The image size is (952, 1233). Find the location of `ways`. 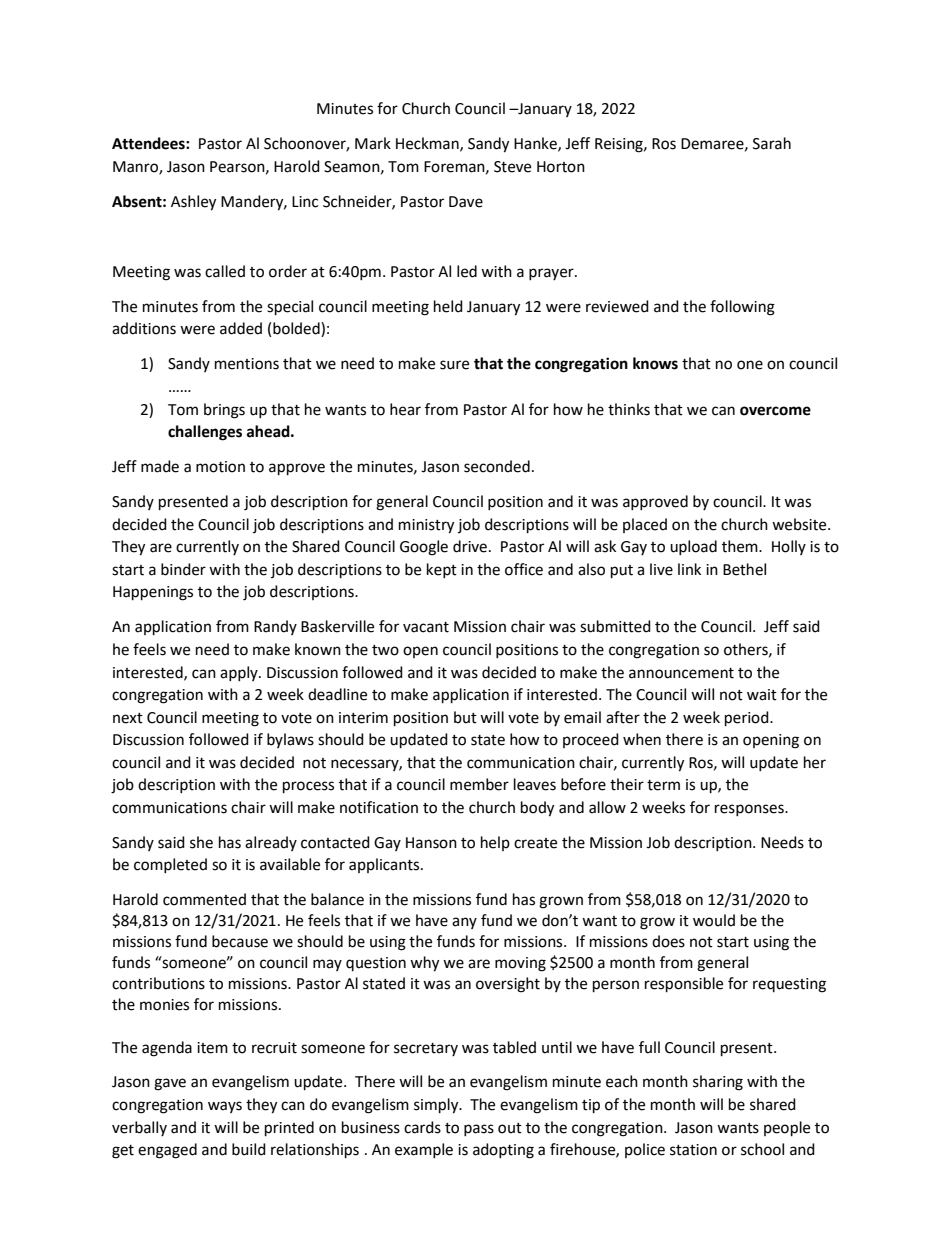

ways is located at coordinates (225, 1107).
